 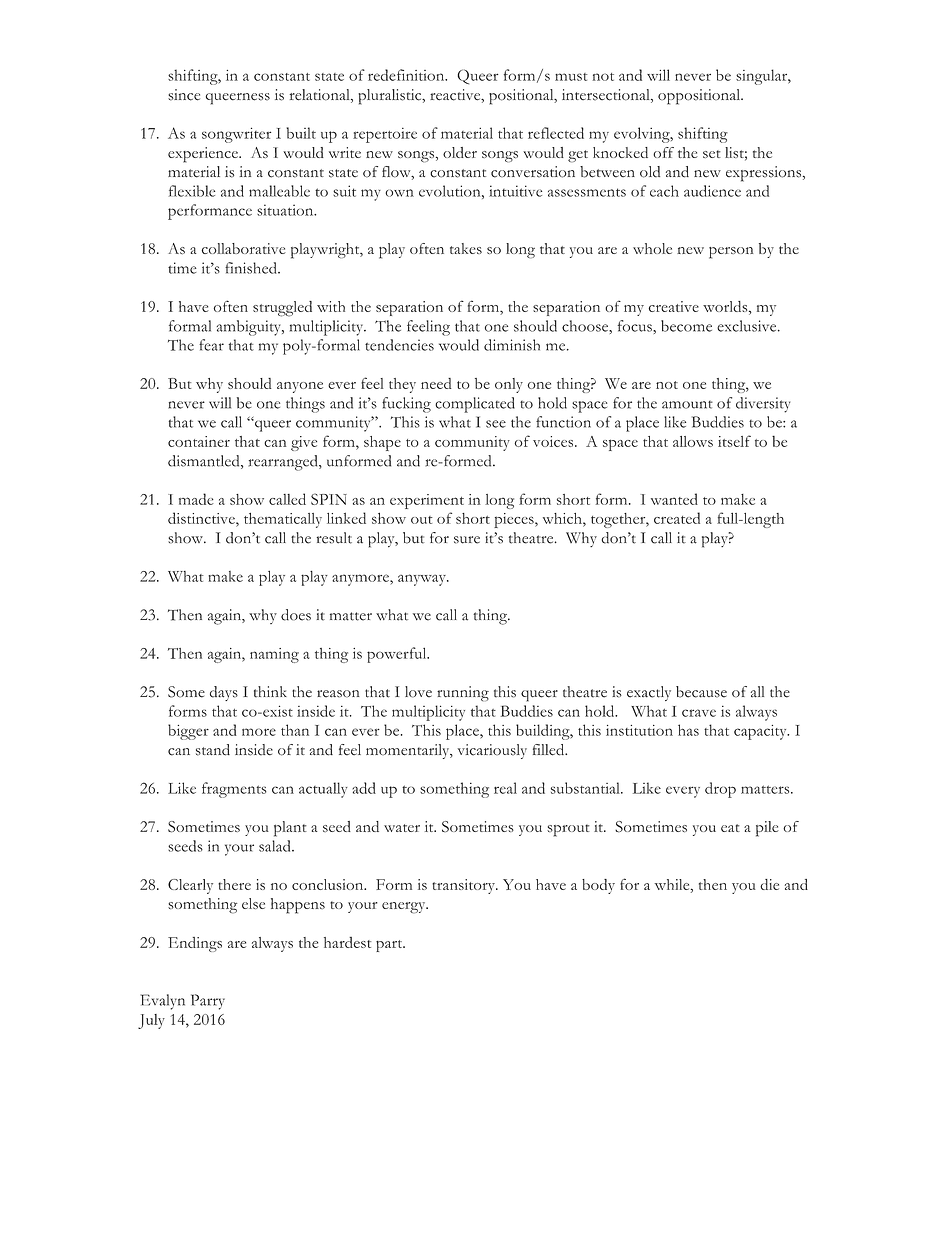 What do you see at coordinates (208, 1002) in the page?
I see `Parry` at bounding box center [208, 1002].
